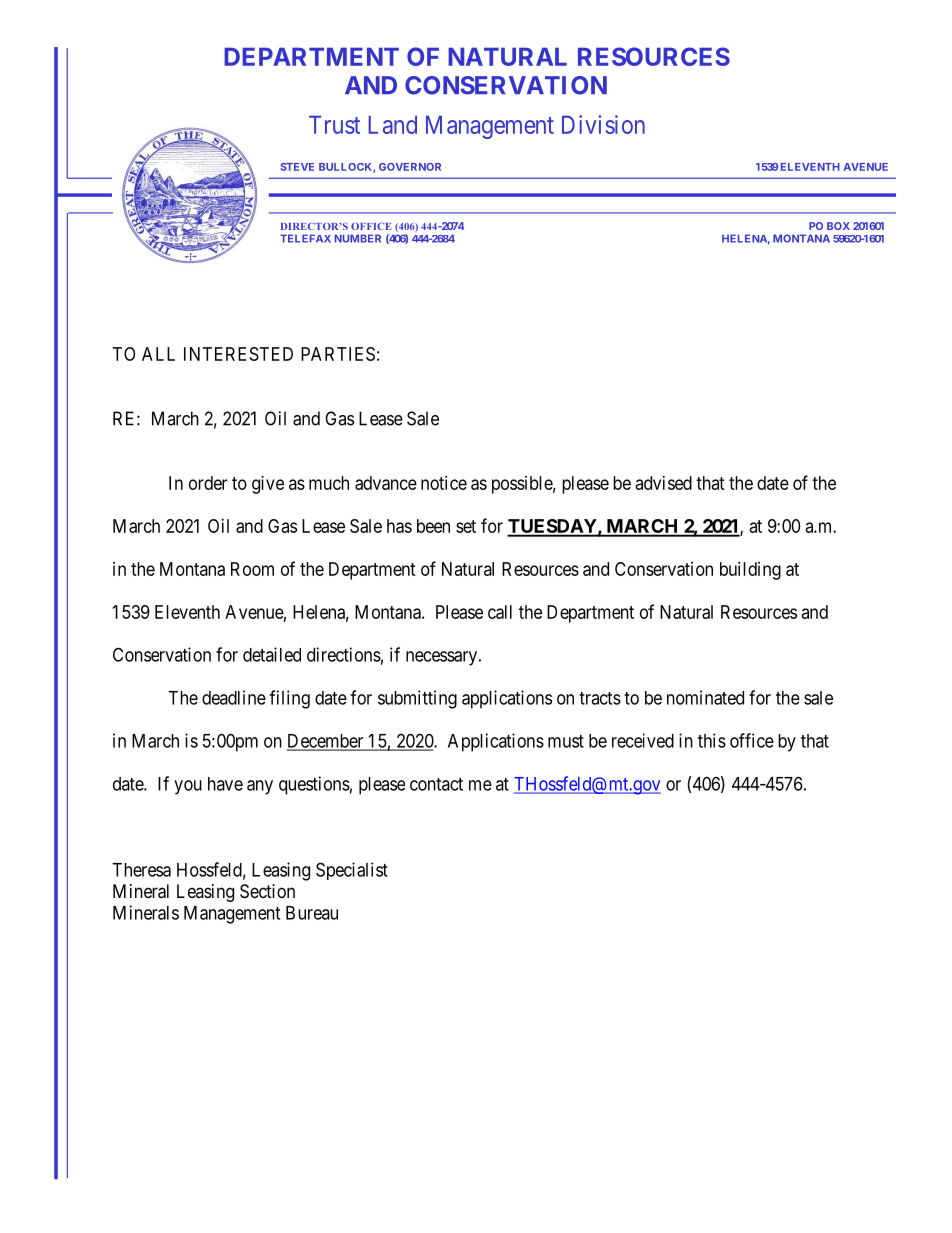 Image resolution: width=952 pixels, height=1233 pixels. Describe the element at coordinates (267, 891) in the screenshot. I see `Section` at that location.
